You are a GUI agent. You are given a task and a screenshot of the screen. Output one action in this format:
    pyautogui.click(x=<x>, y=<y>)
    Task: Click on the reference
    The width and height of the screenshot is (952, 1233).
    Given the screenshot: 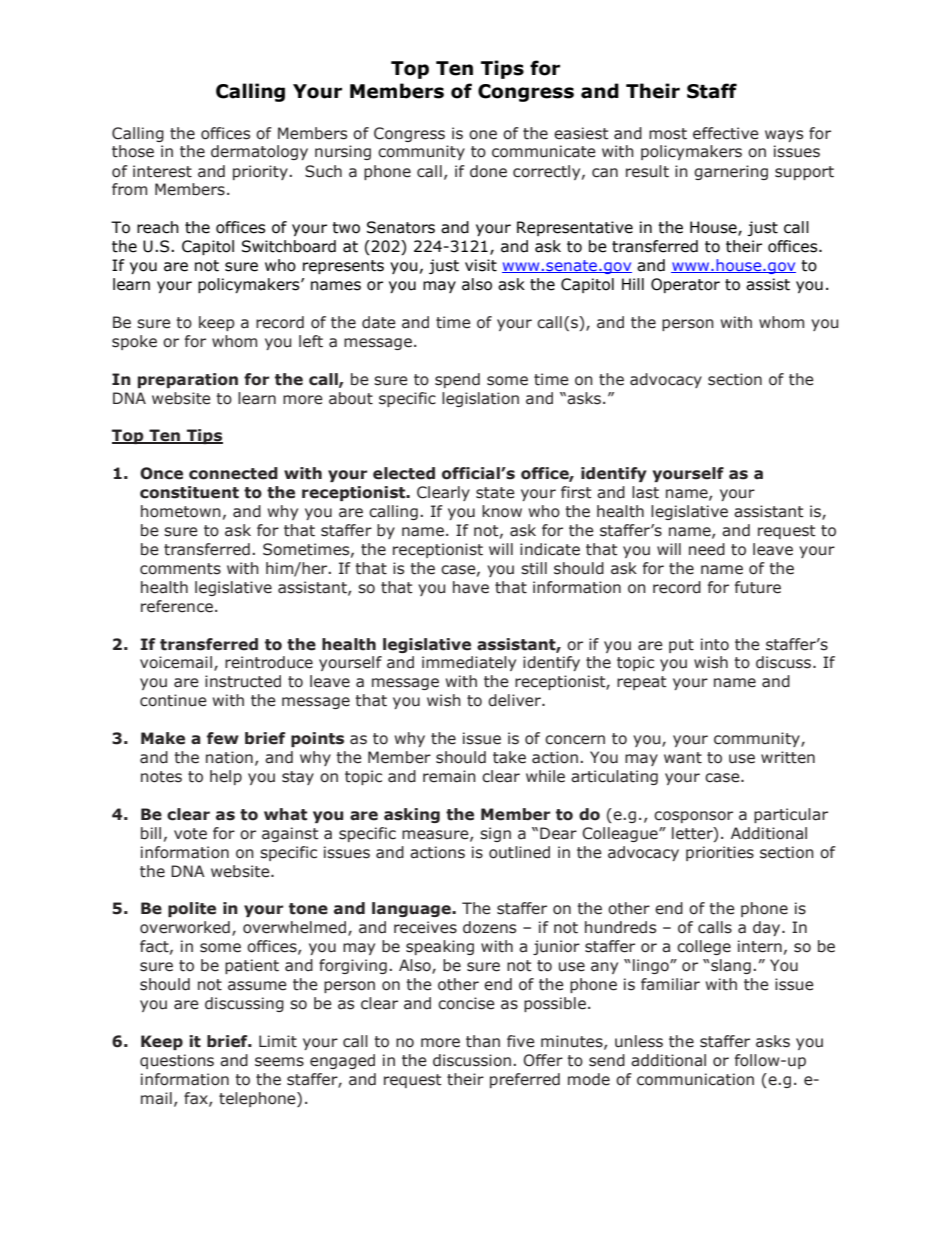 What is the action you would take?
    pyautogui.click(x=177, y=606)
